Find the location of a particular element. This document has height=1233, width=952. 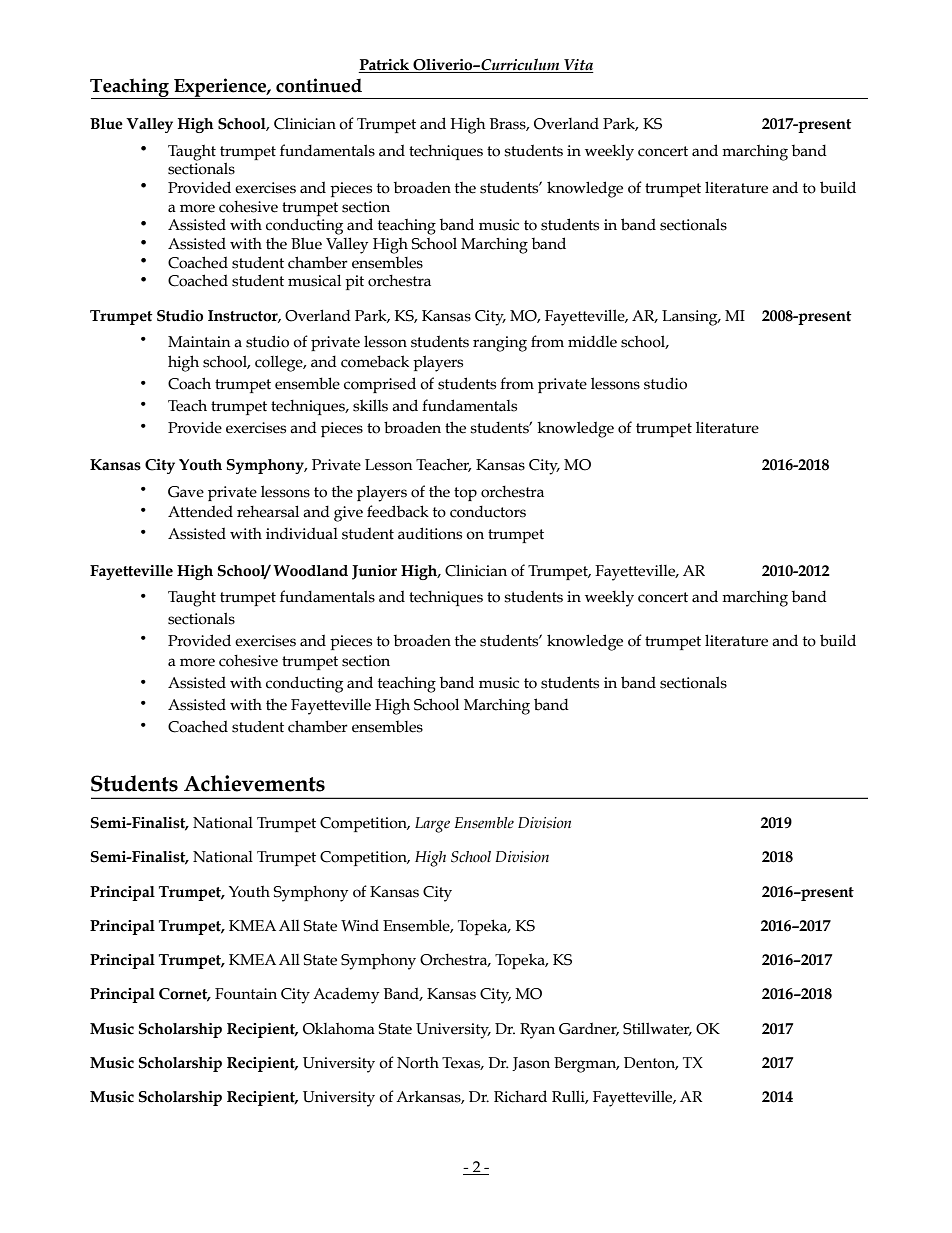

Maintain is located at coordinates (199, 342).
